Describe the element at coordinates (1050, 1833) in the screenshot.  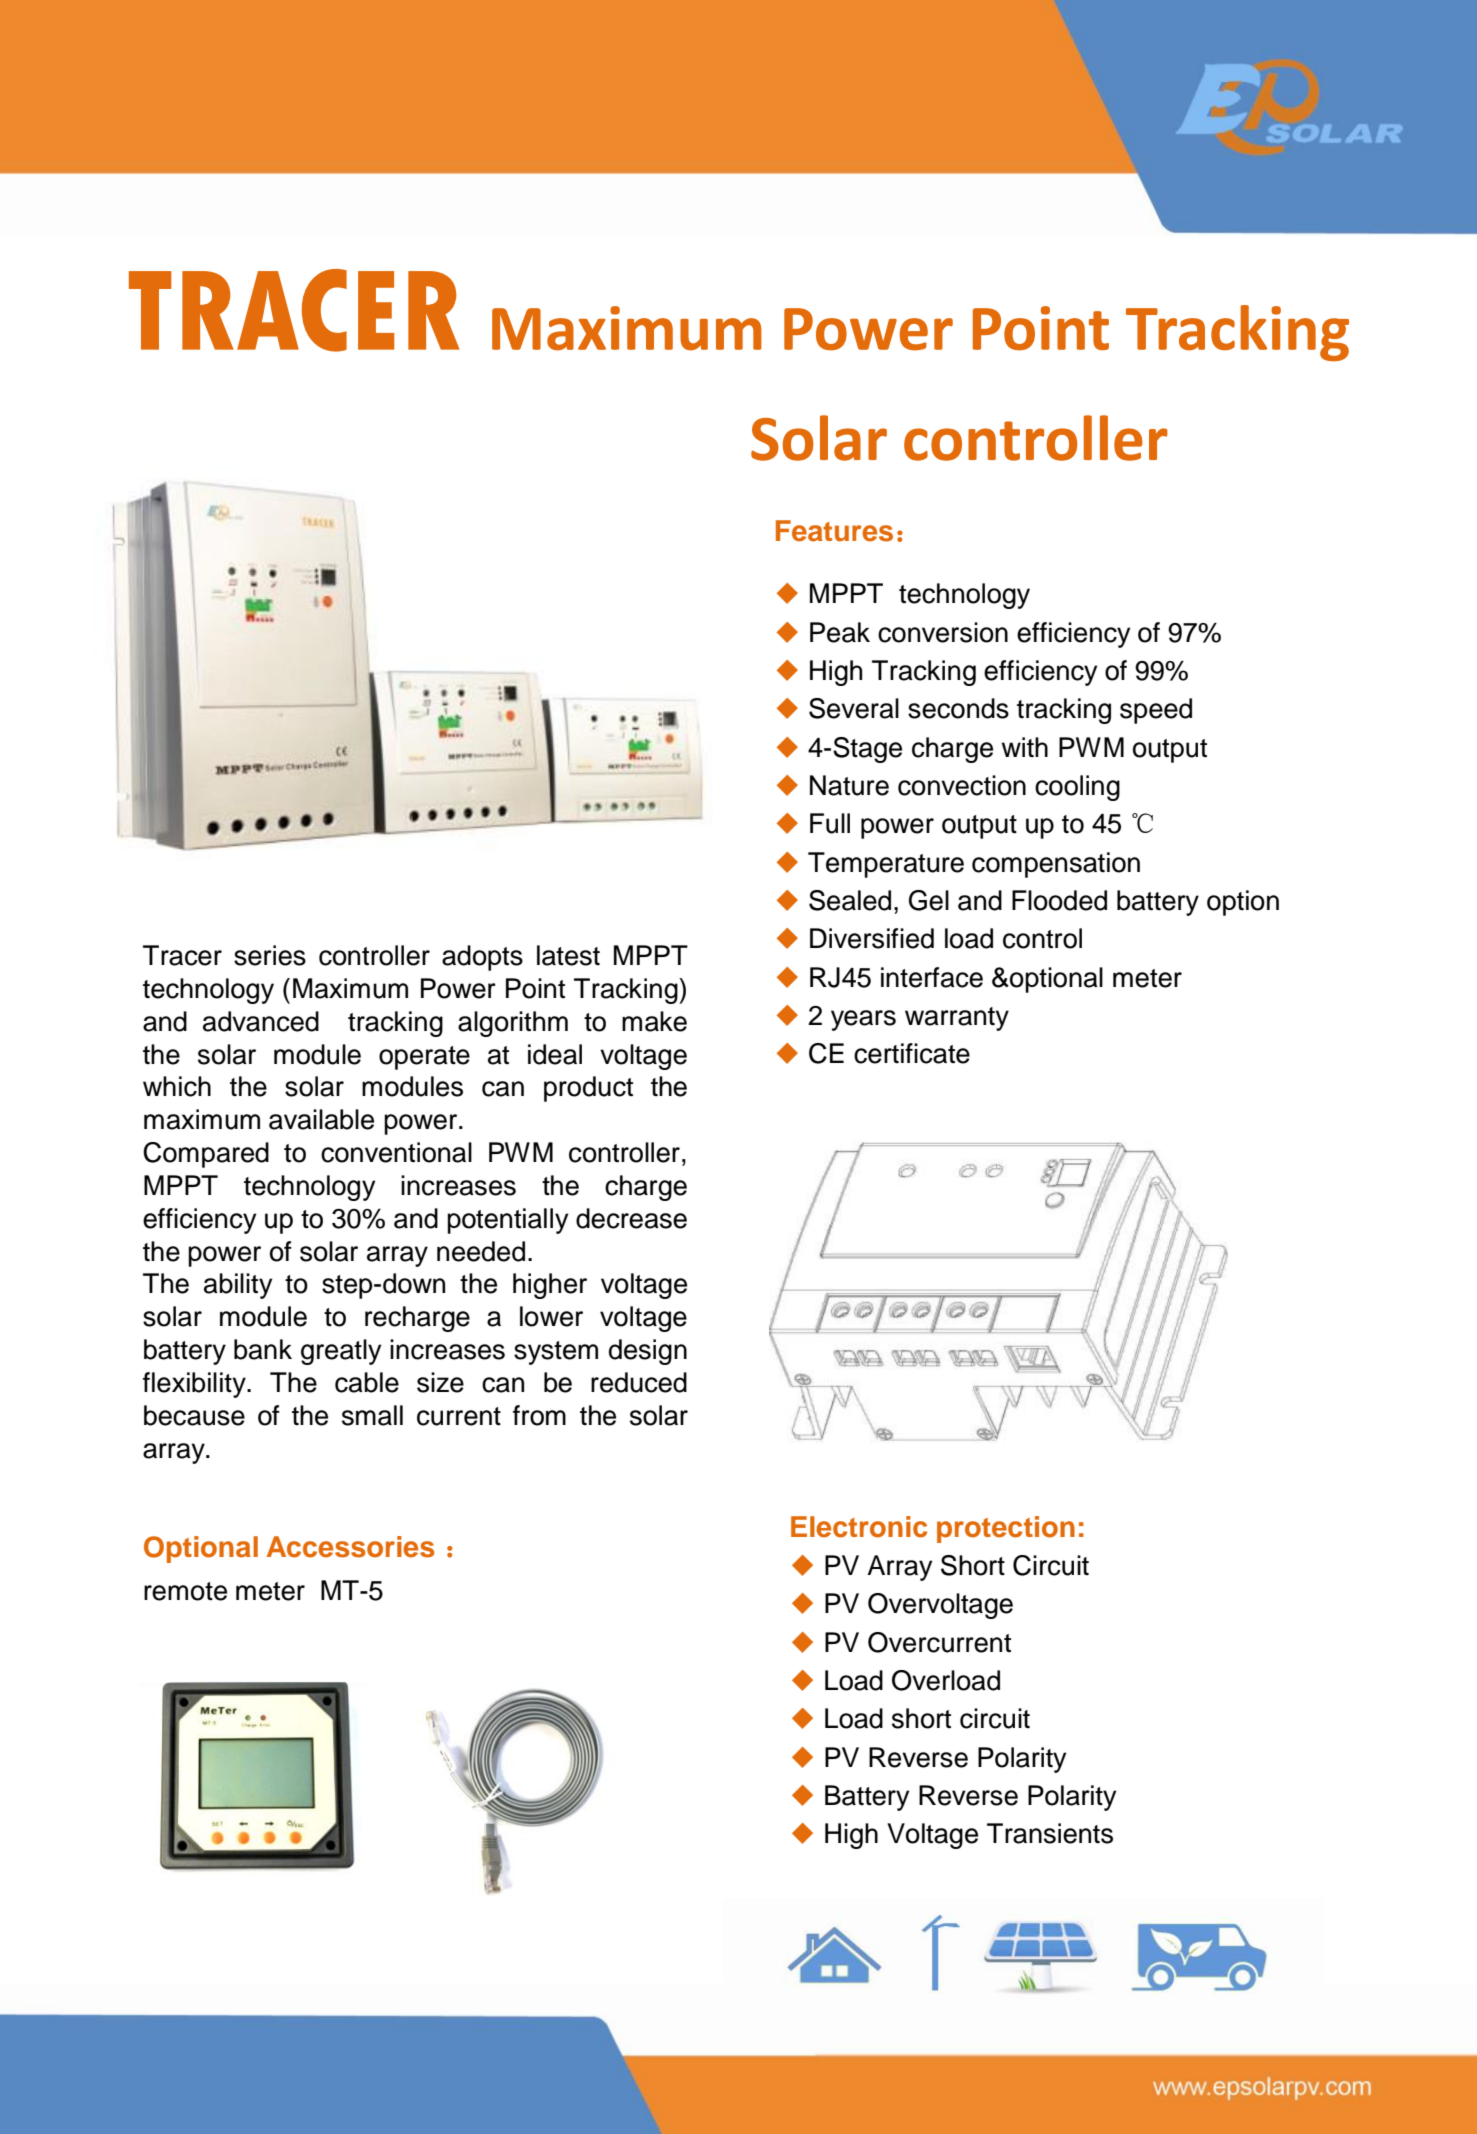
I see `Transients` at that location.
